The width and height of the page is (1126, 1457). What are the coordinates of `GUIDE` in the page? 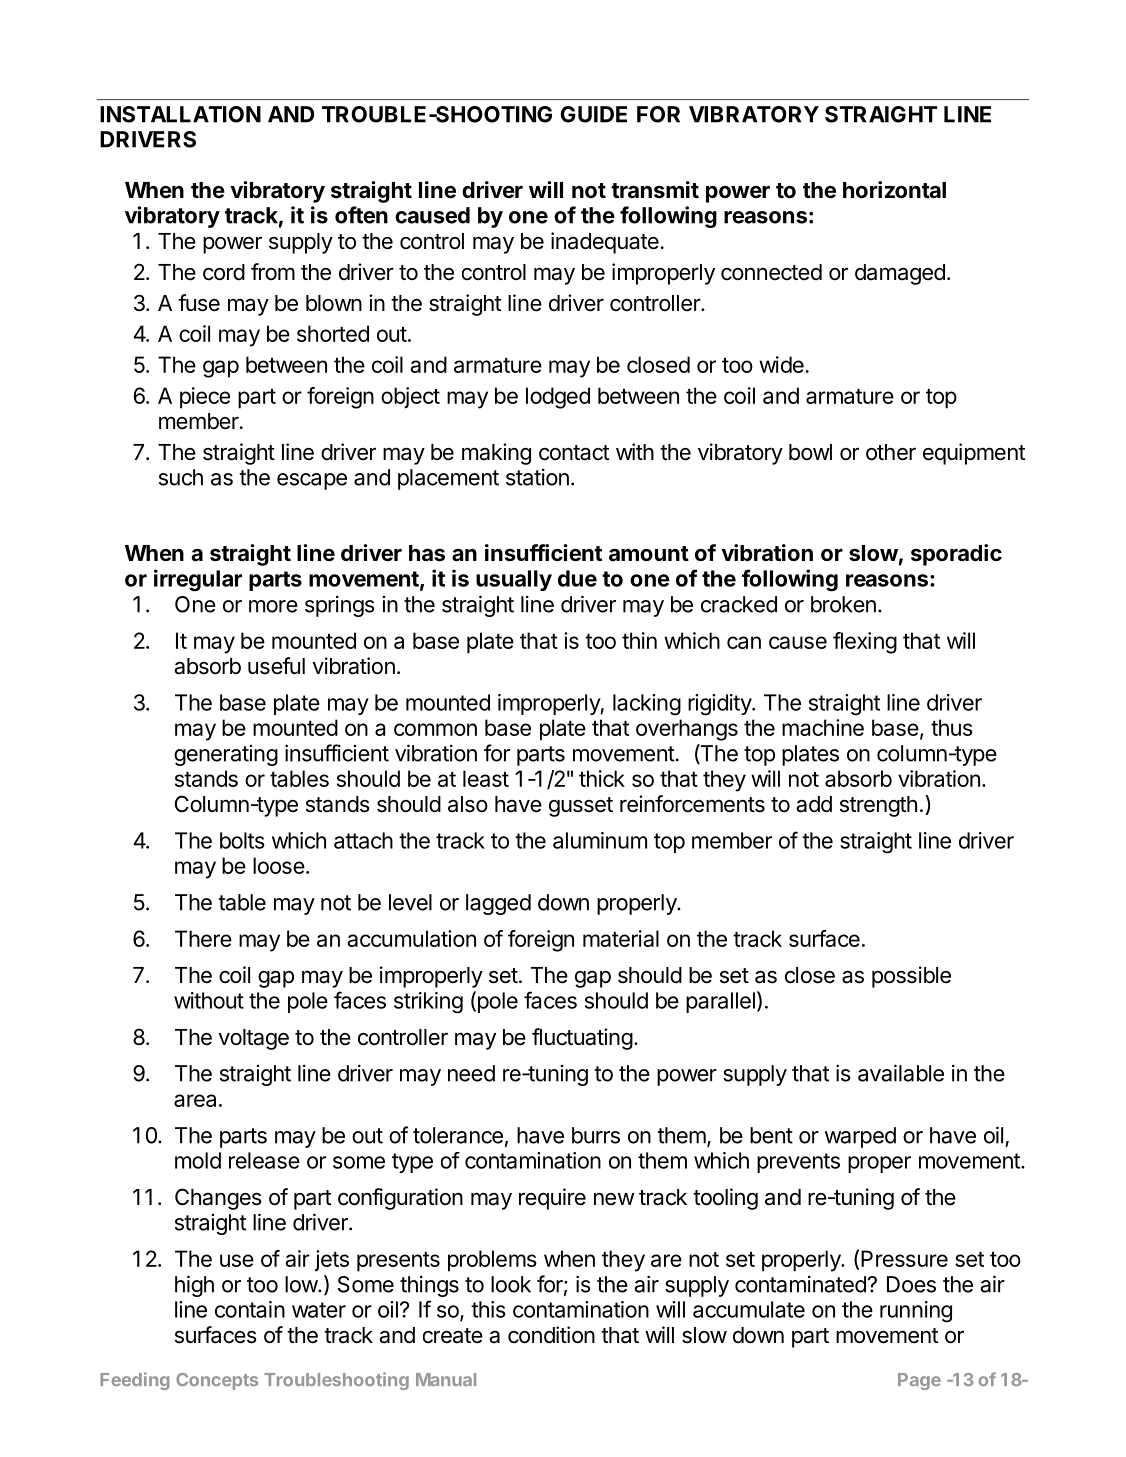 It's located at (593, 114).
